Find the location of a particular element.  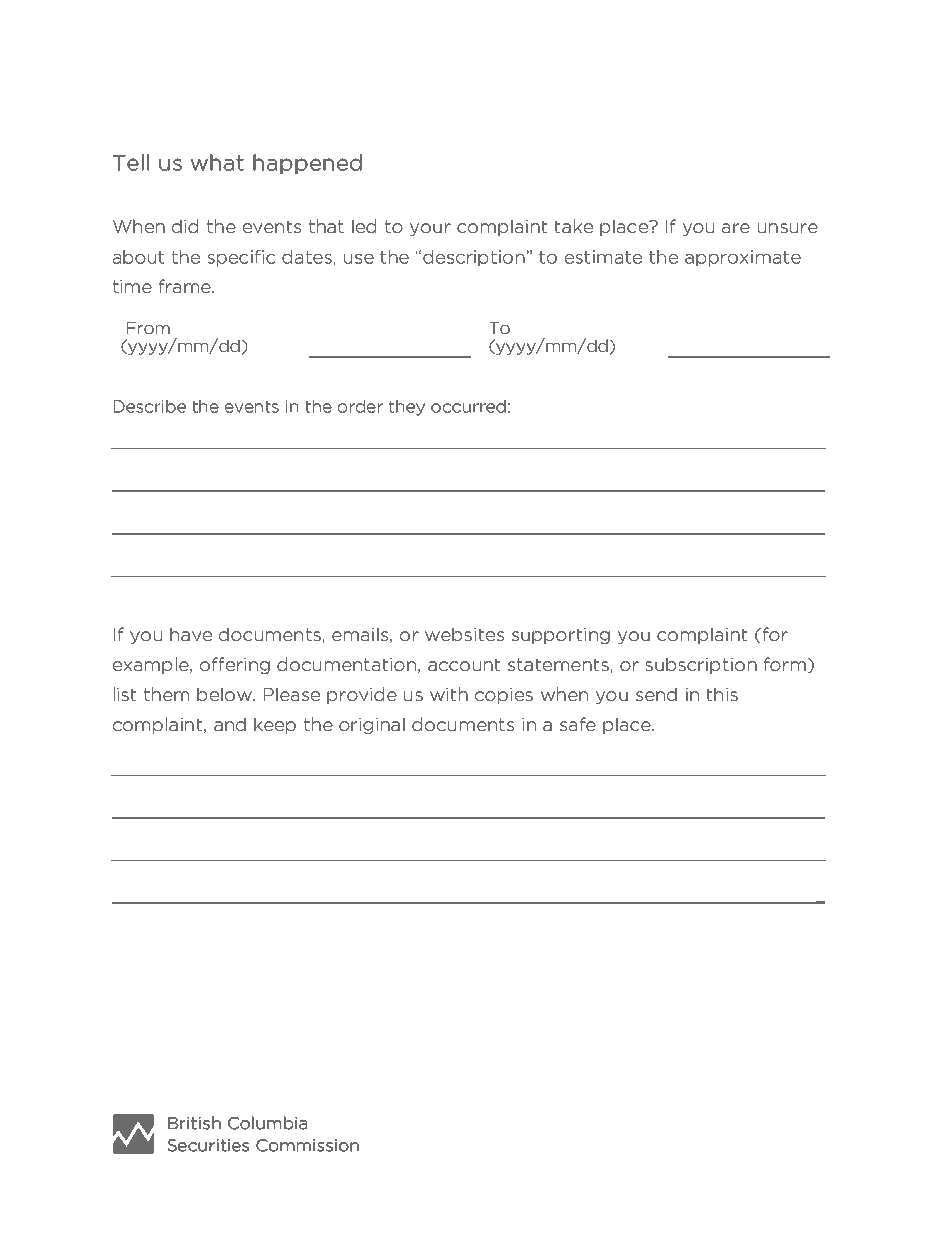

your is located at coordinates (430, 229).
